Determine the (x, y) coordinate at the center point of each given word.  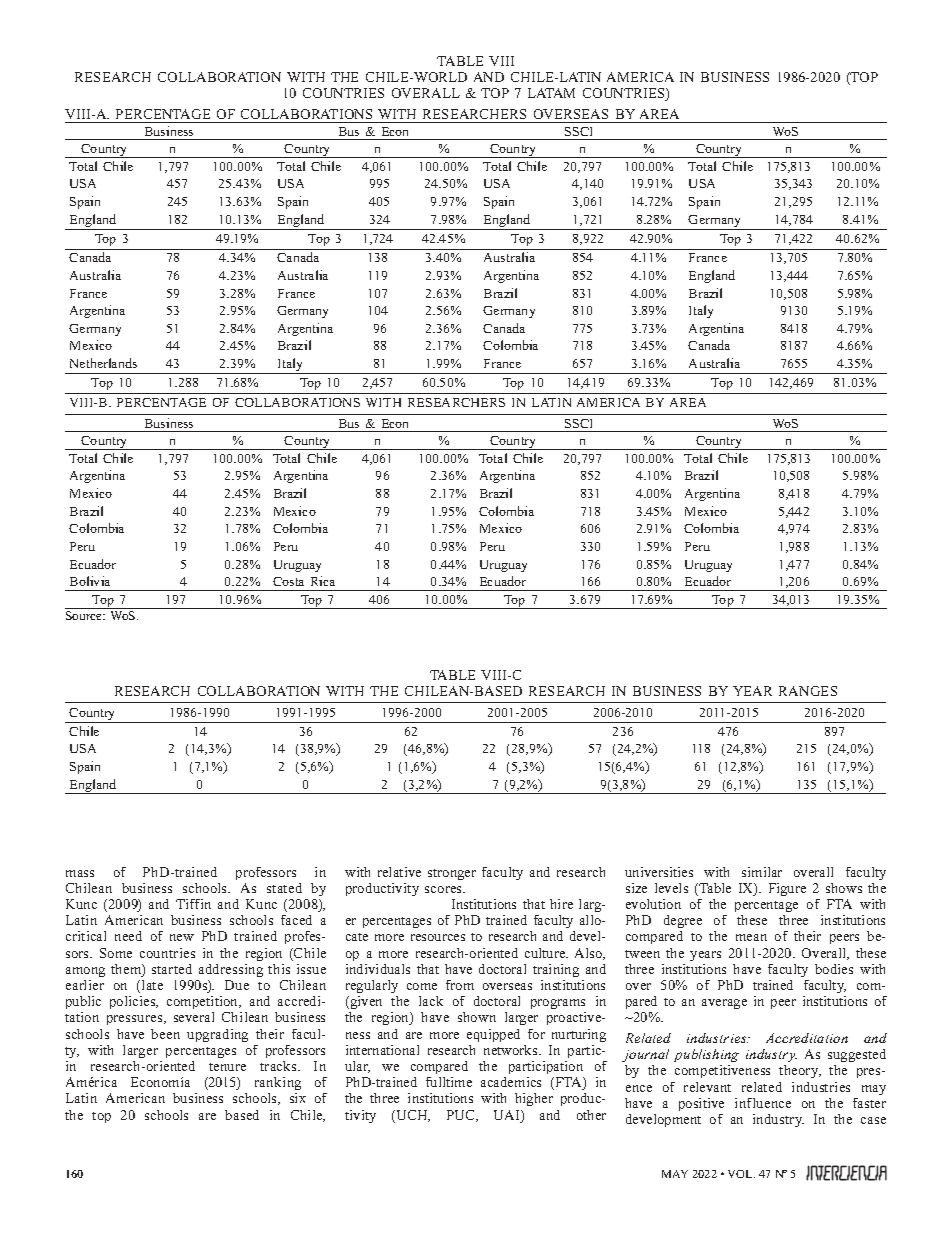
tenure (227, 1067)
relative (399, 872)
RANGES (808, 691)
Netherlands (103, 363)
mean (751, 937)
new (182, 937)
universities (659, 872)
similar (762, 872)
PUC (462, 1116)
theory (800, 1071)
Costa (288, 581)
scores (445, 889)
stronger (452, 874)
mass (80, 873)
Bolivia (90, 581)
